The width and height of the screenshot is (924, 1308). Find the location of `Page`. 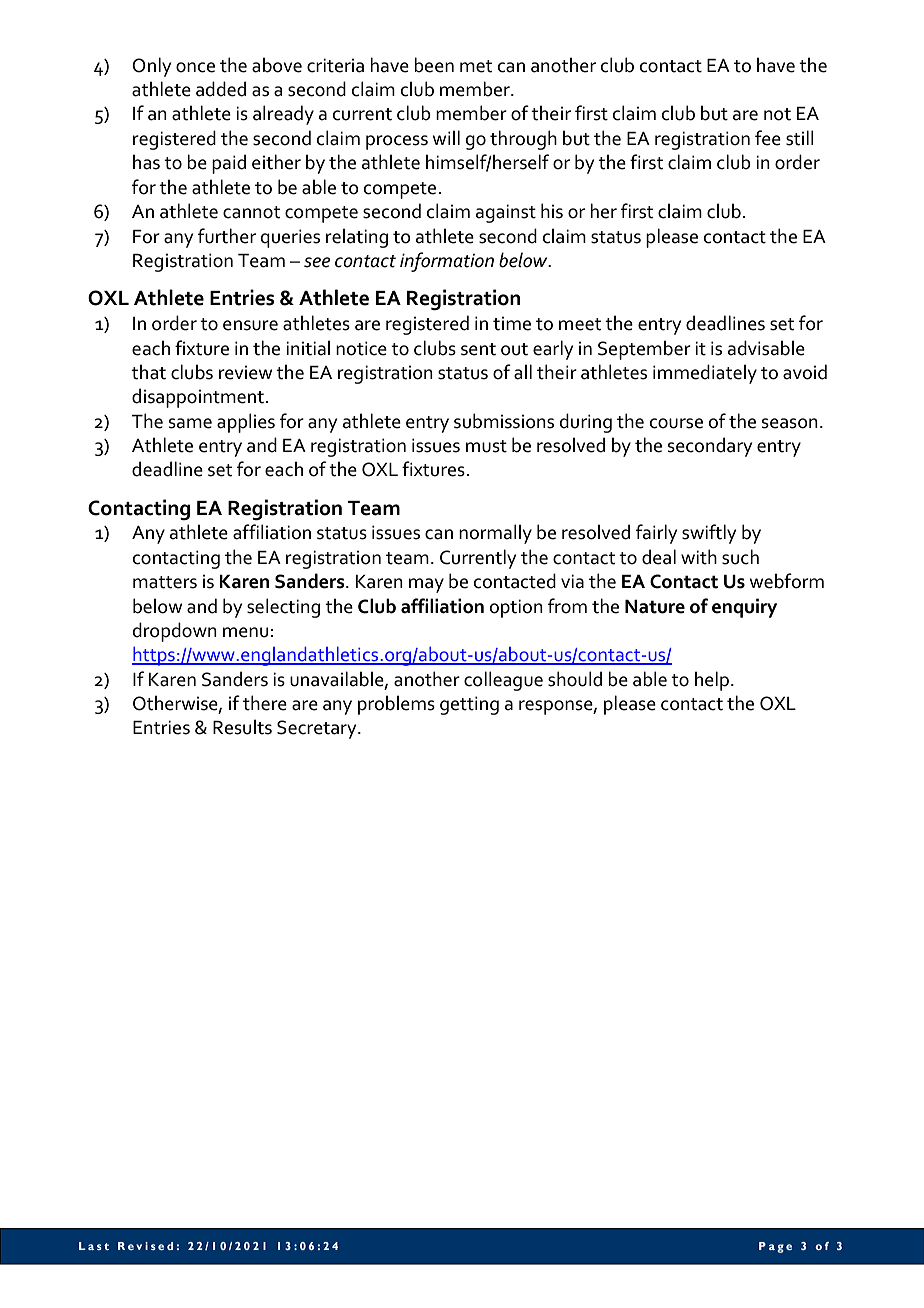

Page is located at coordinates (775, 1247).
